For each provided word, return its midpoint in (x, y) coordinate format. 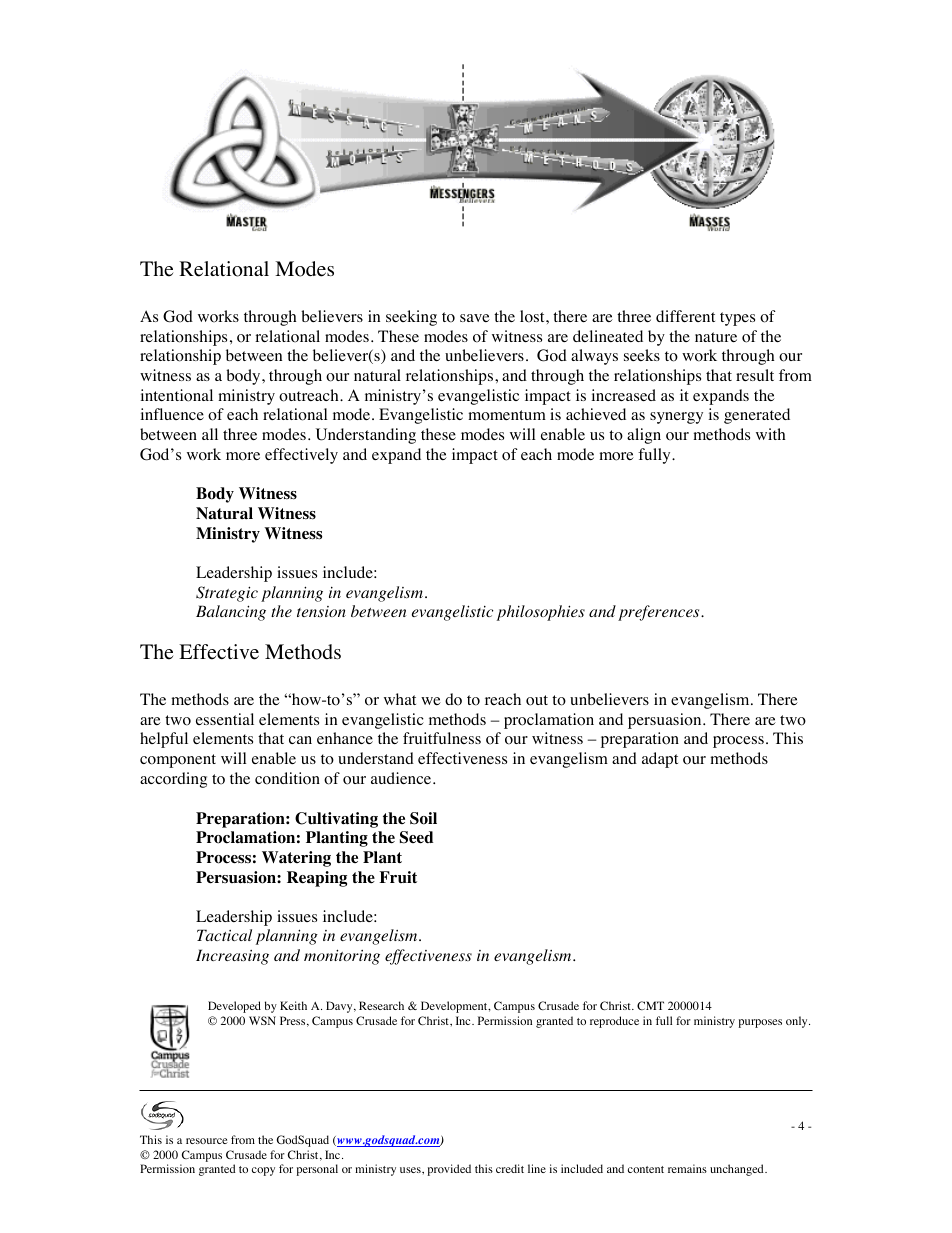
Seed (416, 837)
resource (207, 1141)
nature (716, 337)
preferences (660, 613)
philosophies (541, 613)
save (475, 318)
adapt (660, 760)
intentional (176, 395)
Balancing (231, 613)
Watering (296, 859)
